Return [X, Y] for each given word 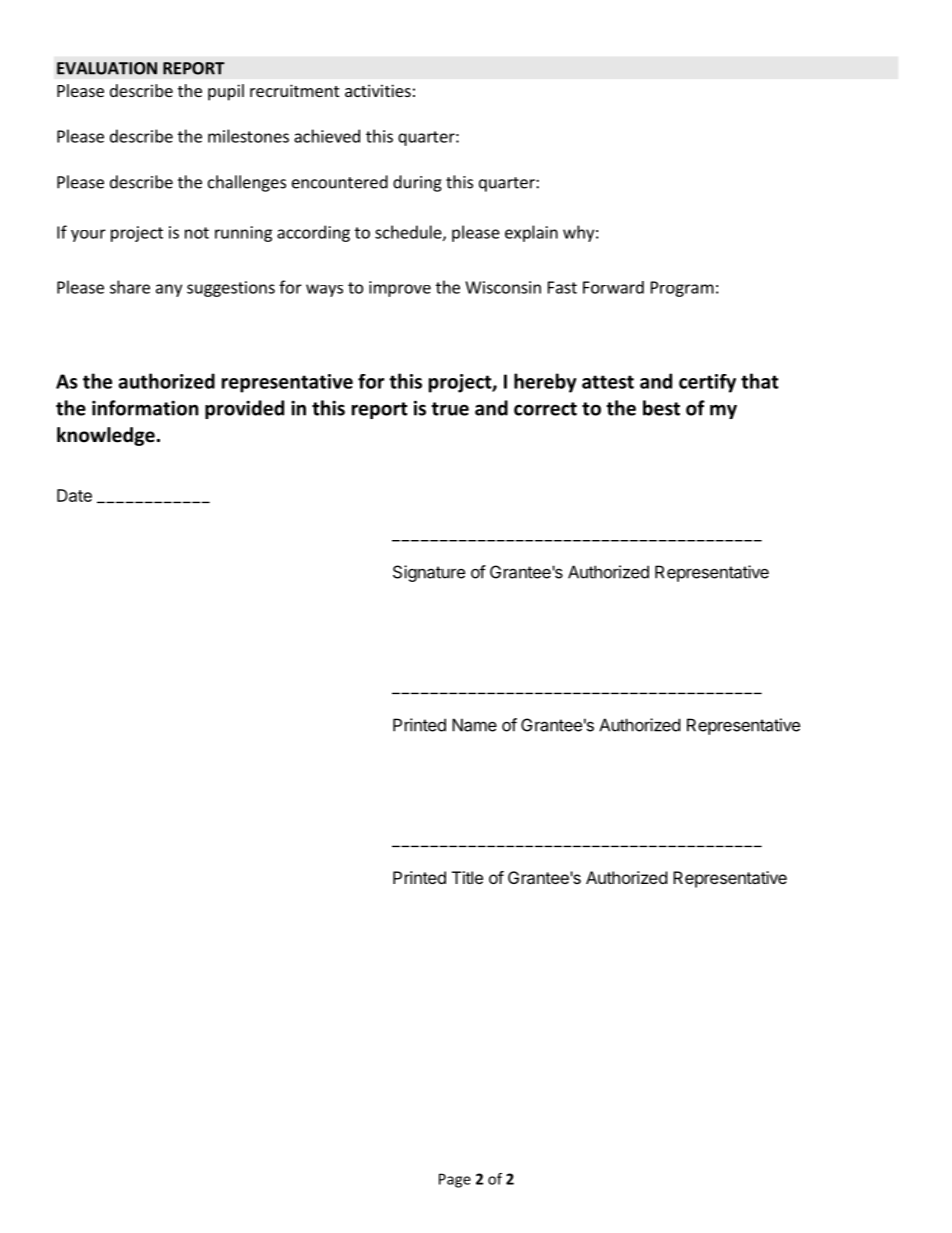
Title [467, 877]
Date [74, 495]
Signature [429, 573]
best [661, 408]
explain [531, 233]
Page [455, 1180]
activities [378, 90]
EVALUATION [107, 68]
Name [474, 725]
